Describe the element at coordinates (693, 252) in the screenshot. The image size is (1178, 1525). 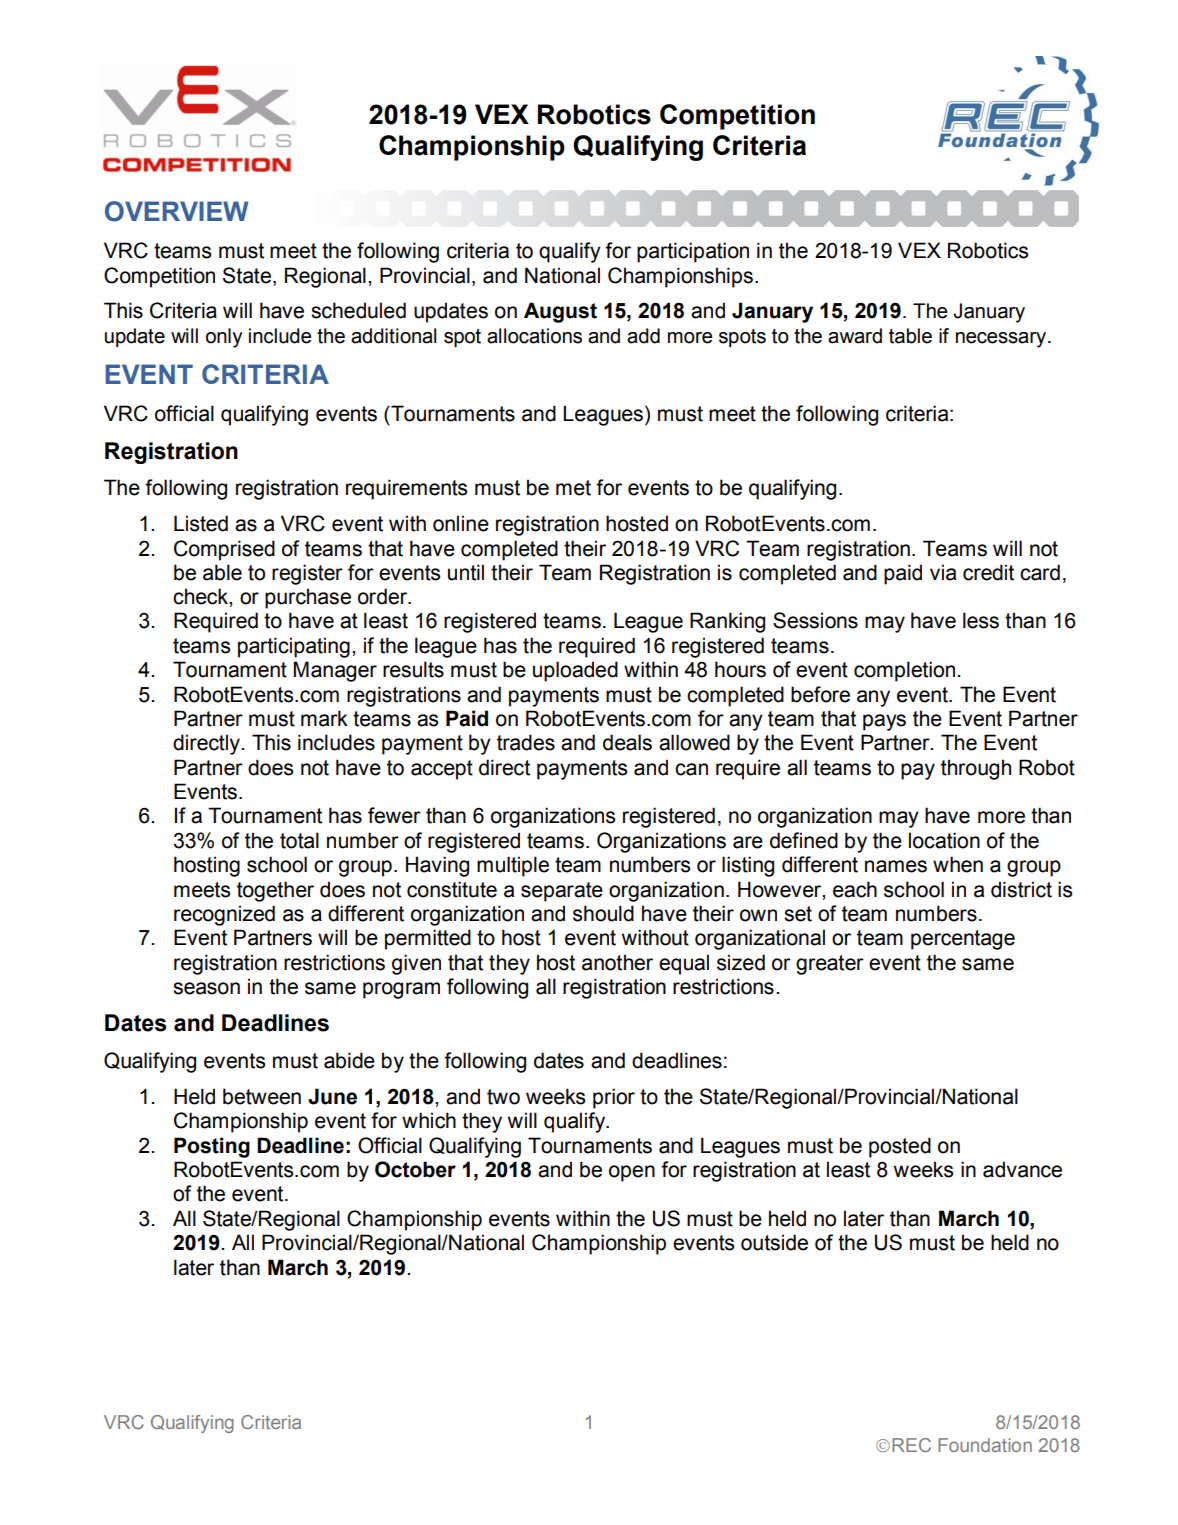
I see `participation` at that location.
